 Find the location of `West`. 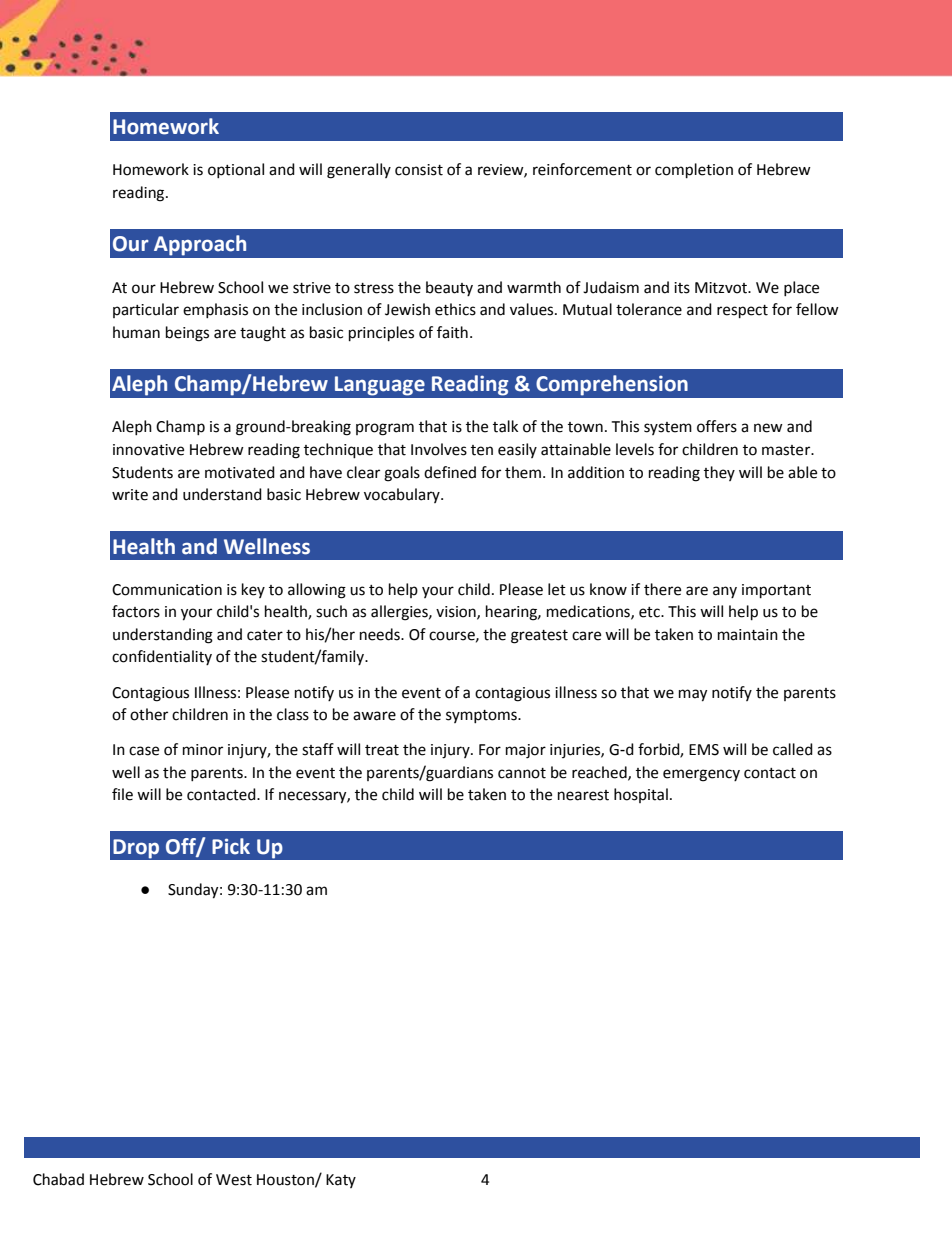

West is located at coordinates (234, 1180).
